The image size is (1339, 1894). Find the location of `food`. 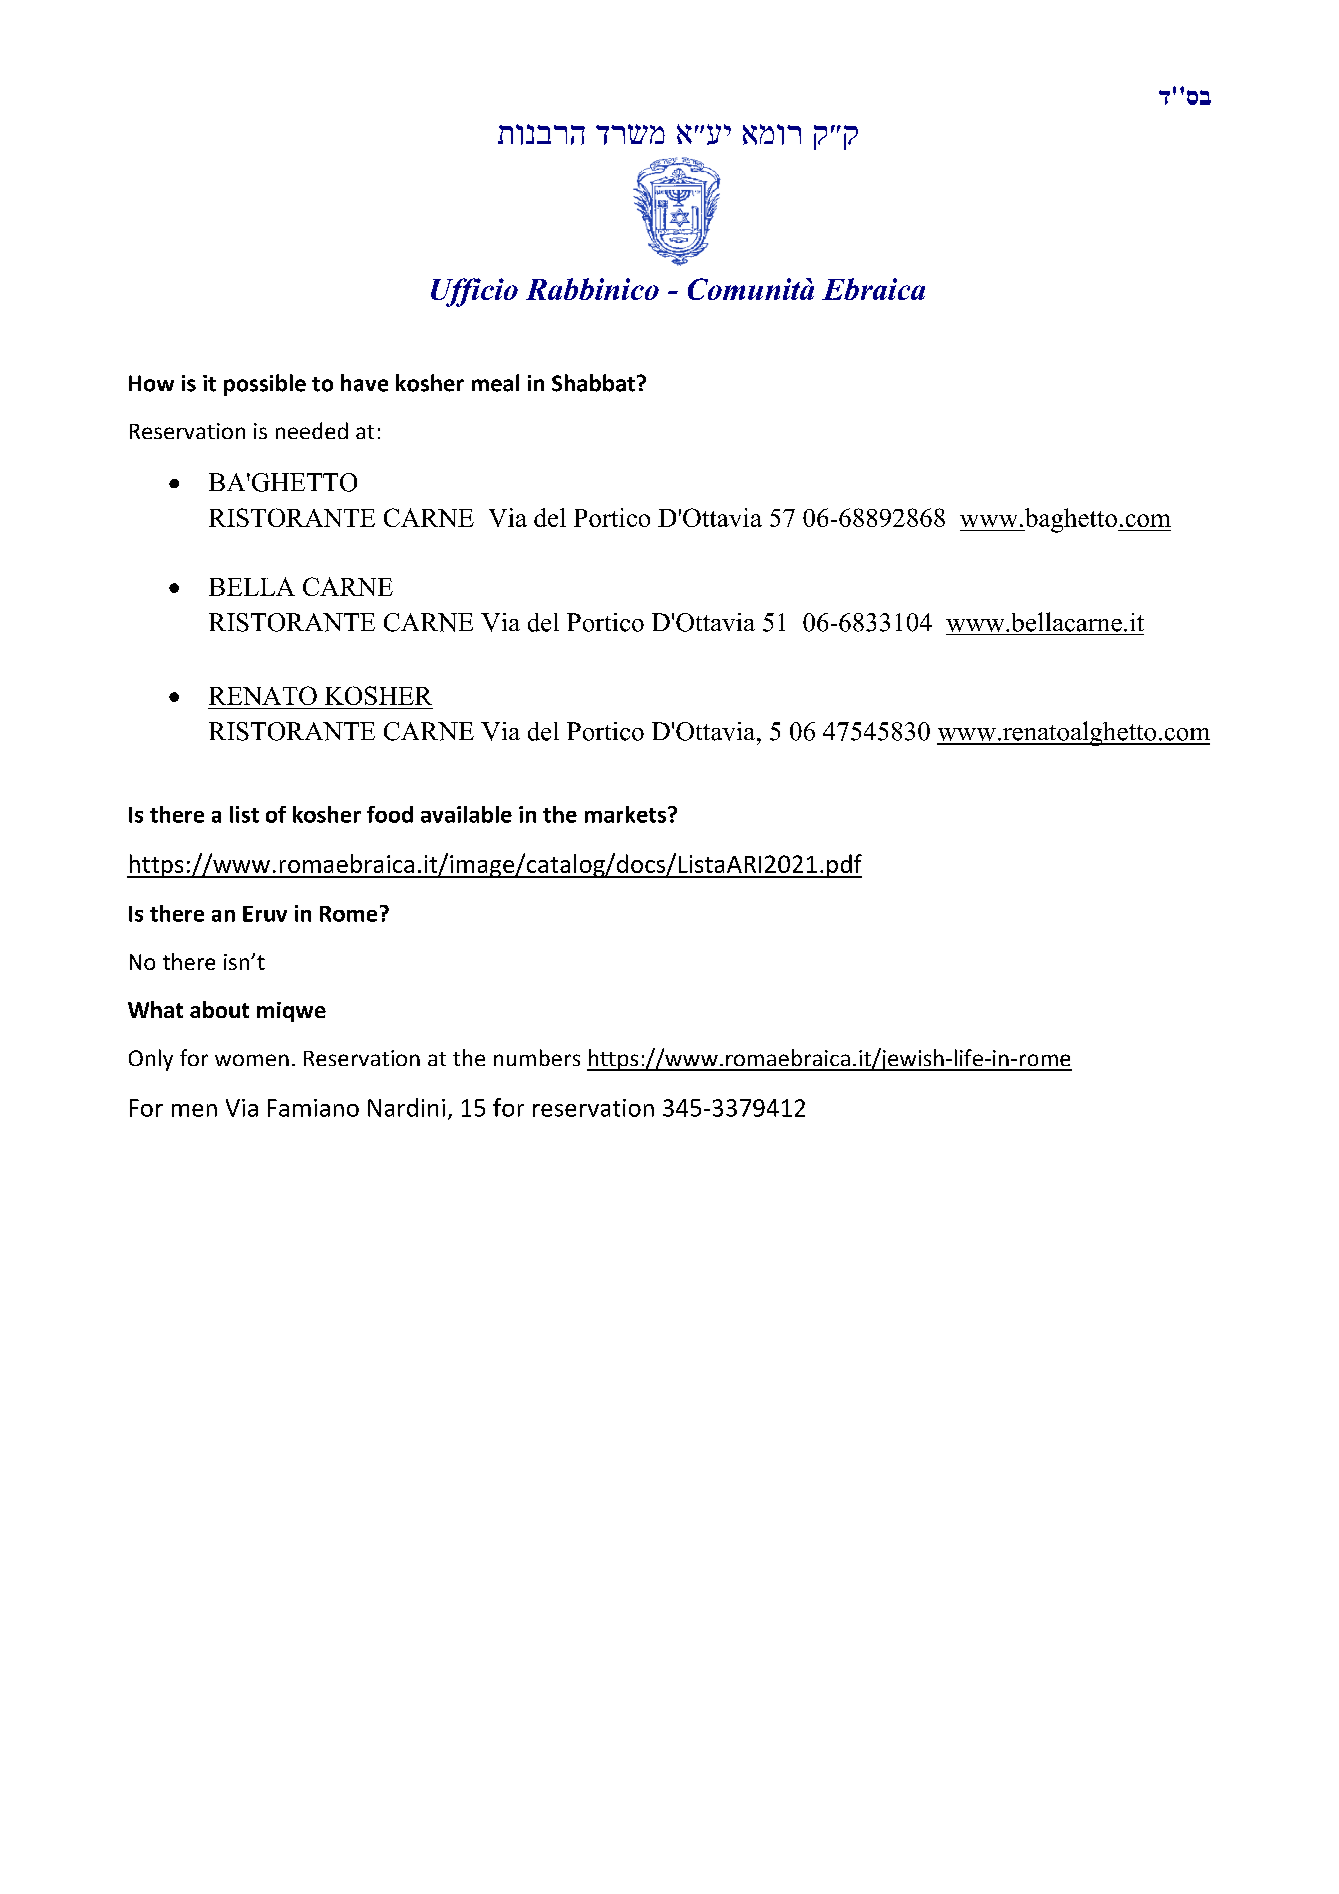

food is located at coordinates (390, 814).
